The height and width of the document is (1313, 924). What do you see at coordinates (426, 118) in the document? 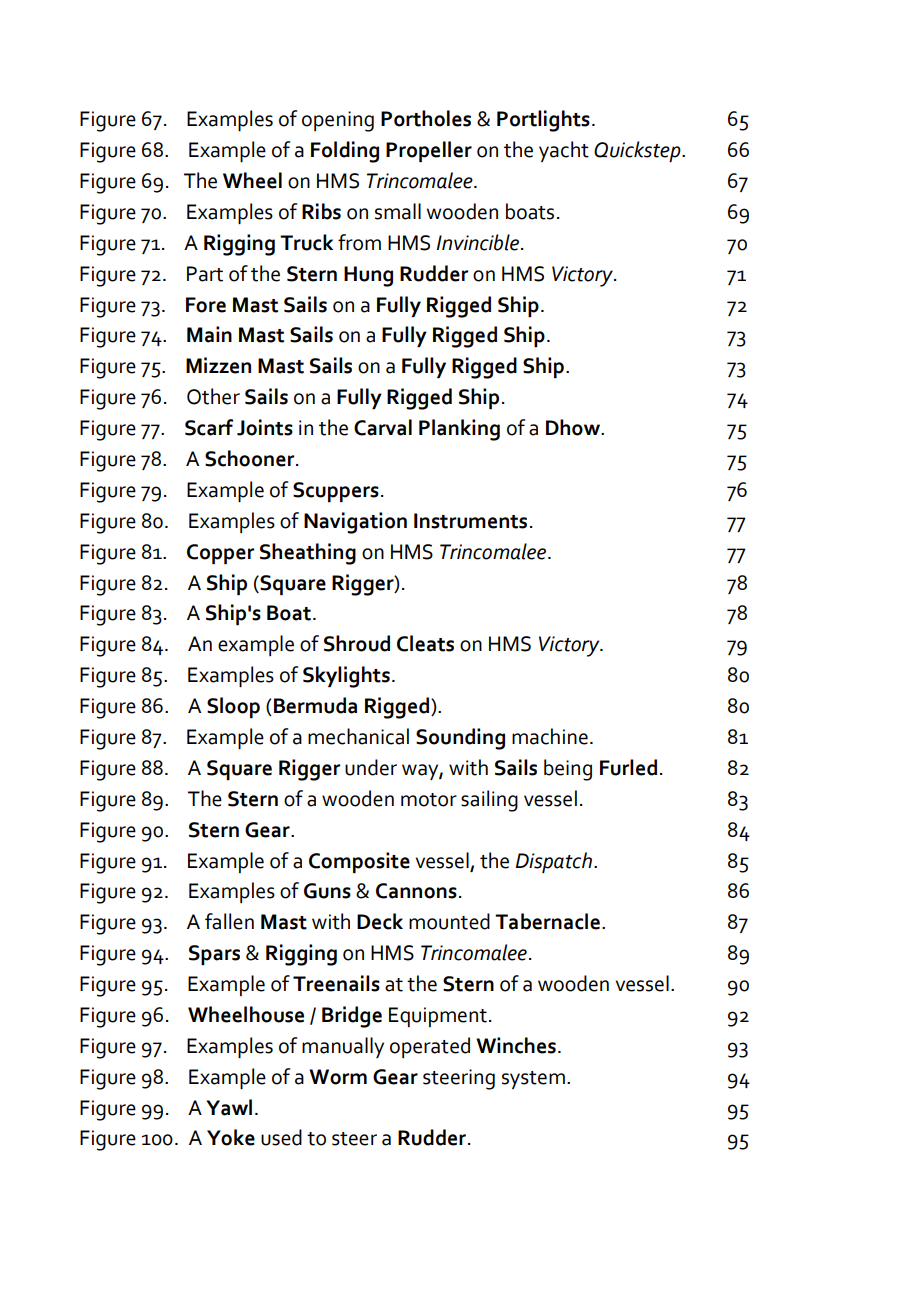
I see `Portholes` at bounding box center [426, 118].
